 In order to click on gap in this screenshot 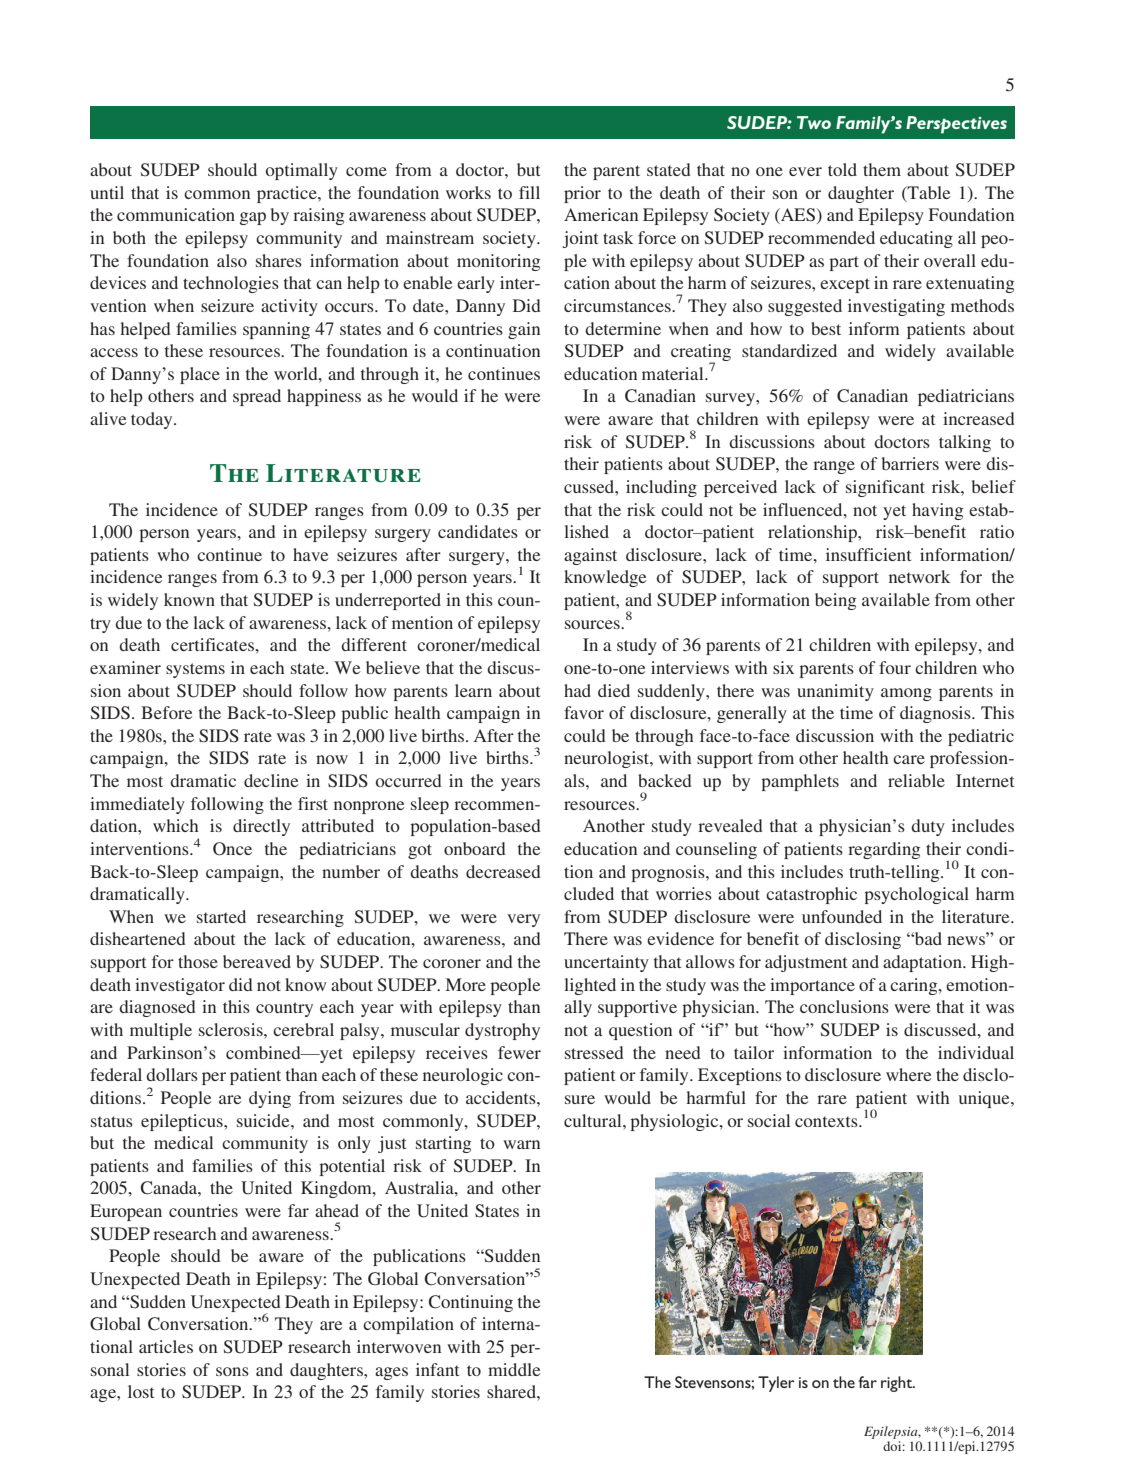, I will do `click(253, 218)`.
